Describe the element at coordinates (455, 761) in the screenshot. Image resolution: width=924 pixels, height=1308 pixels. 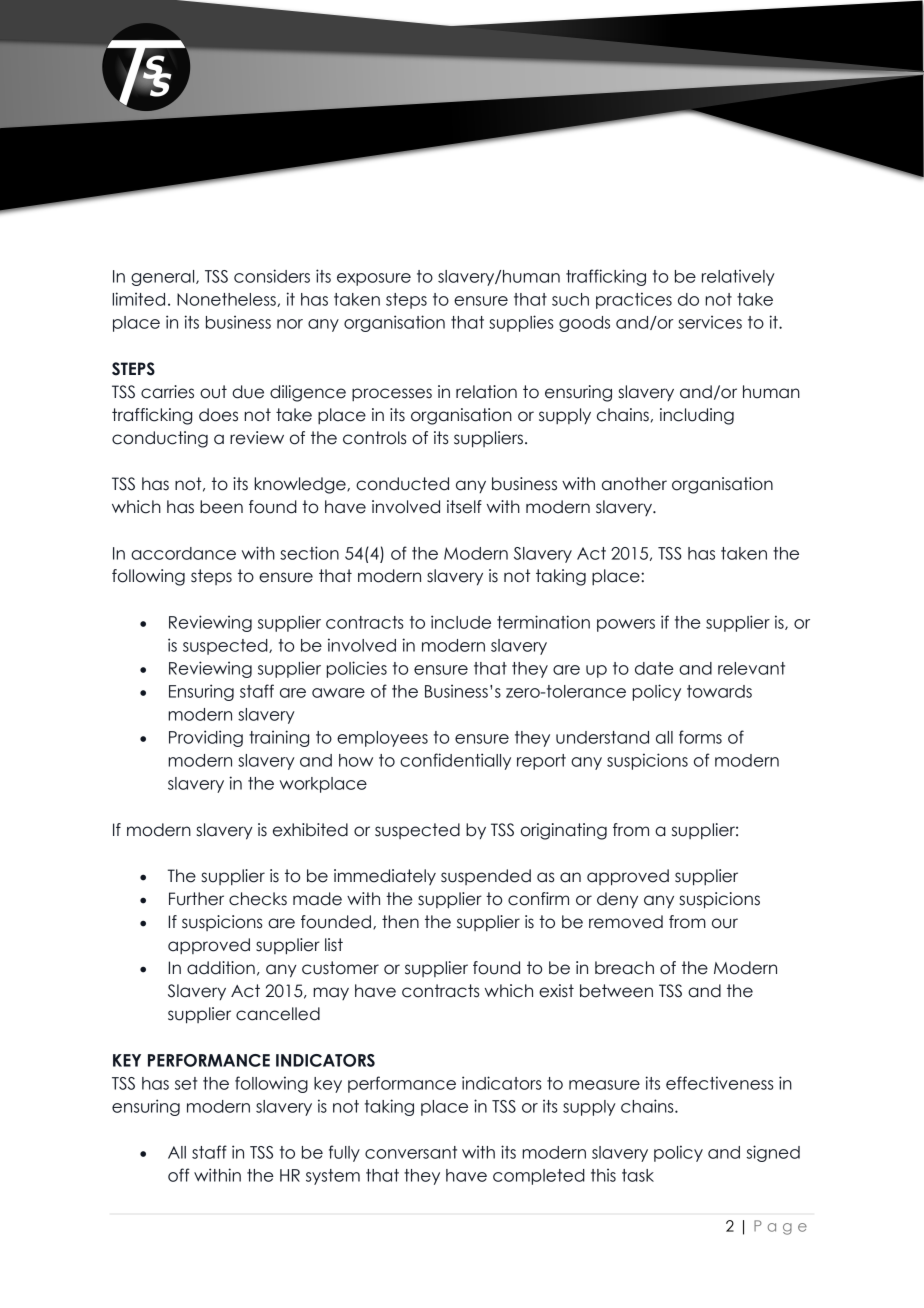
I see `confidentially` at that location.
